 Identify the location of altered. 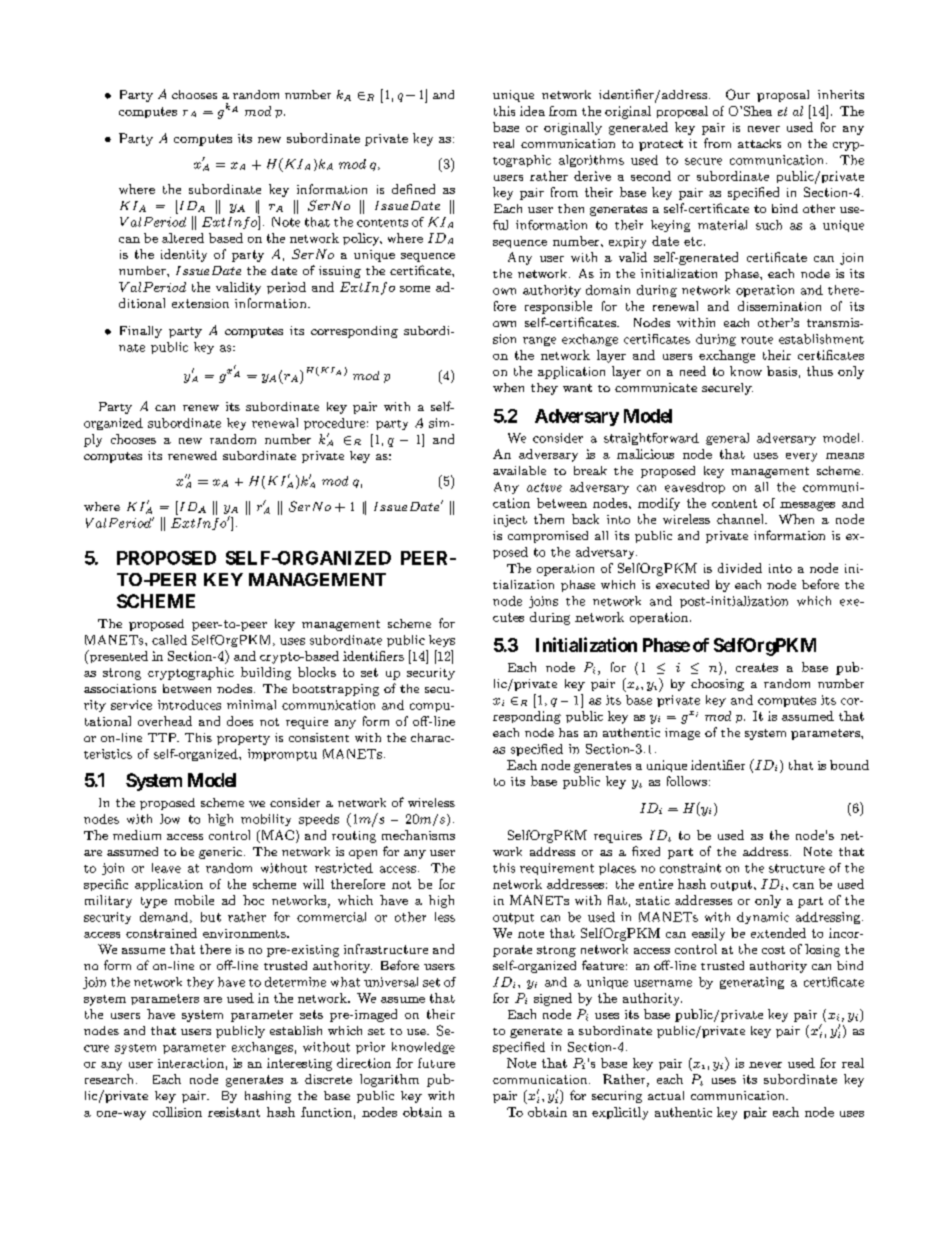
(183, 238).
